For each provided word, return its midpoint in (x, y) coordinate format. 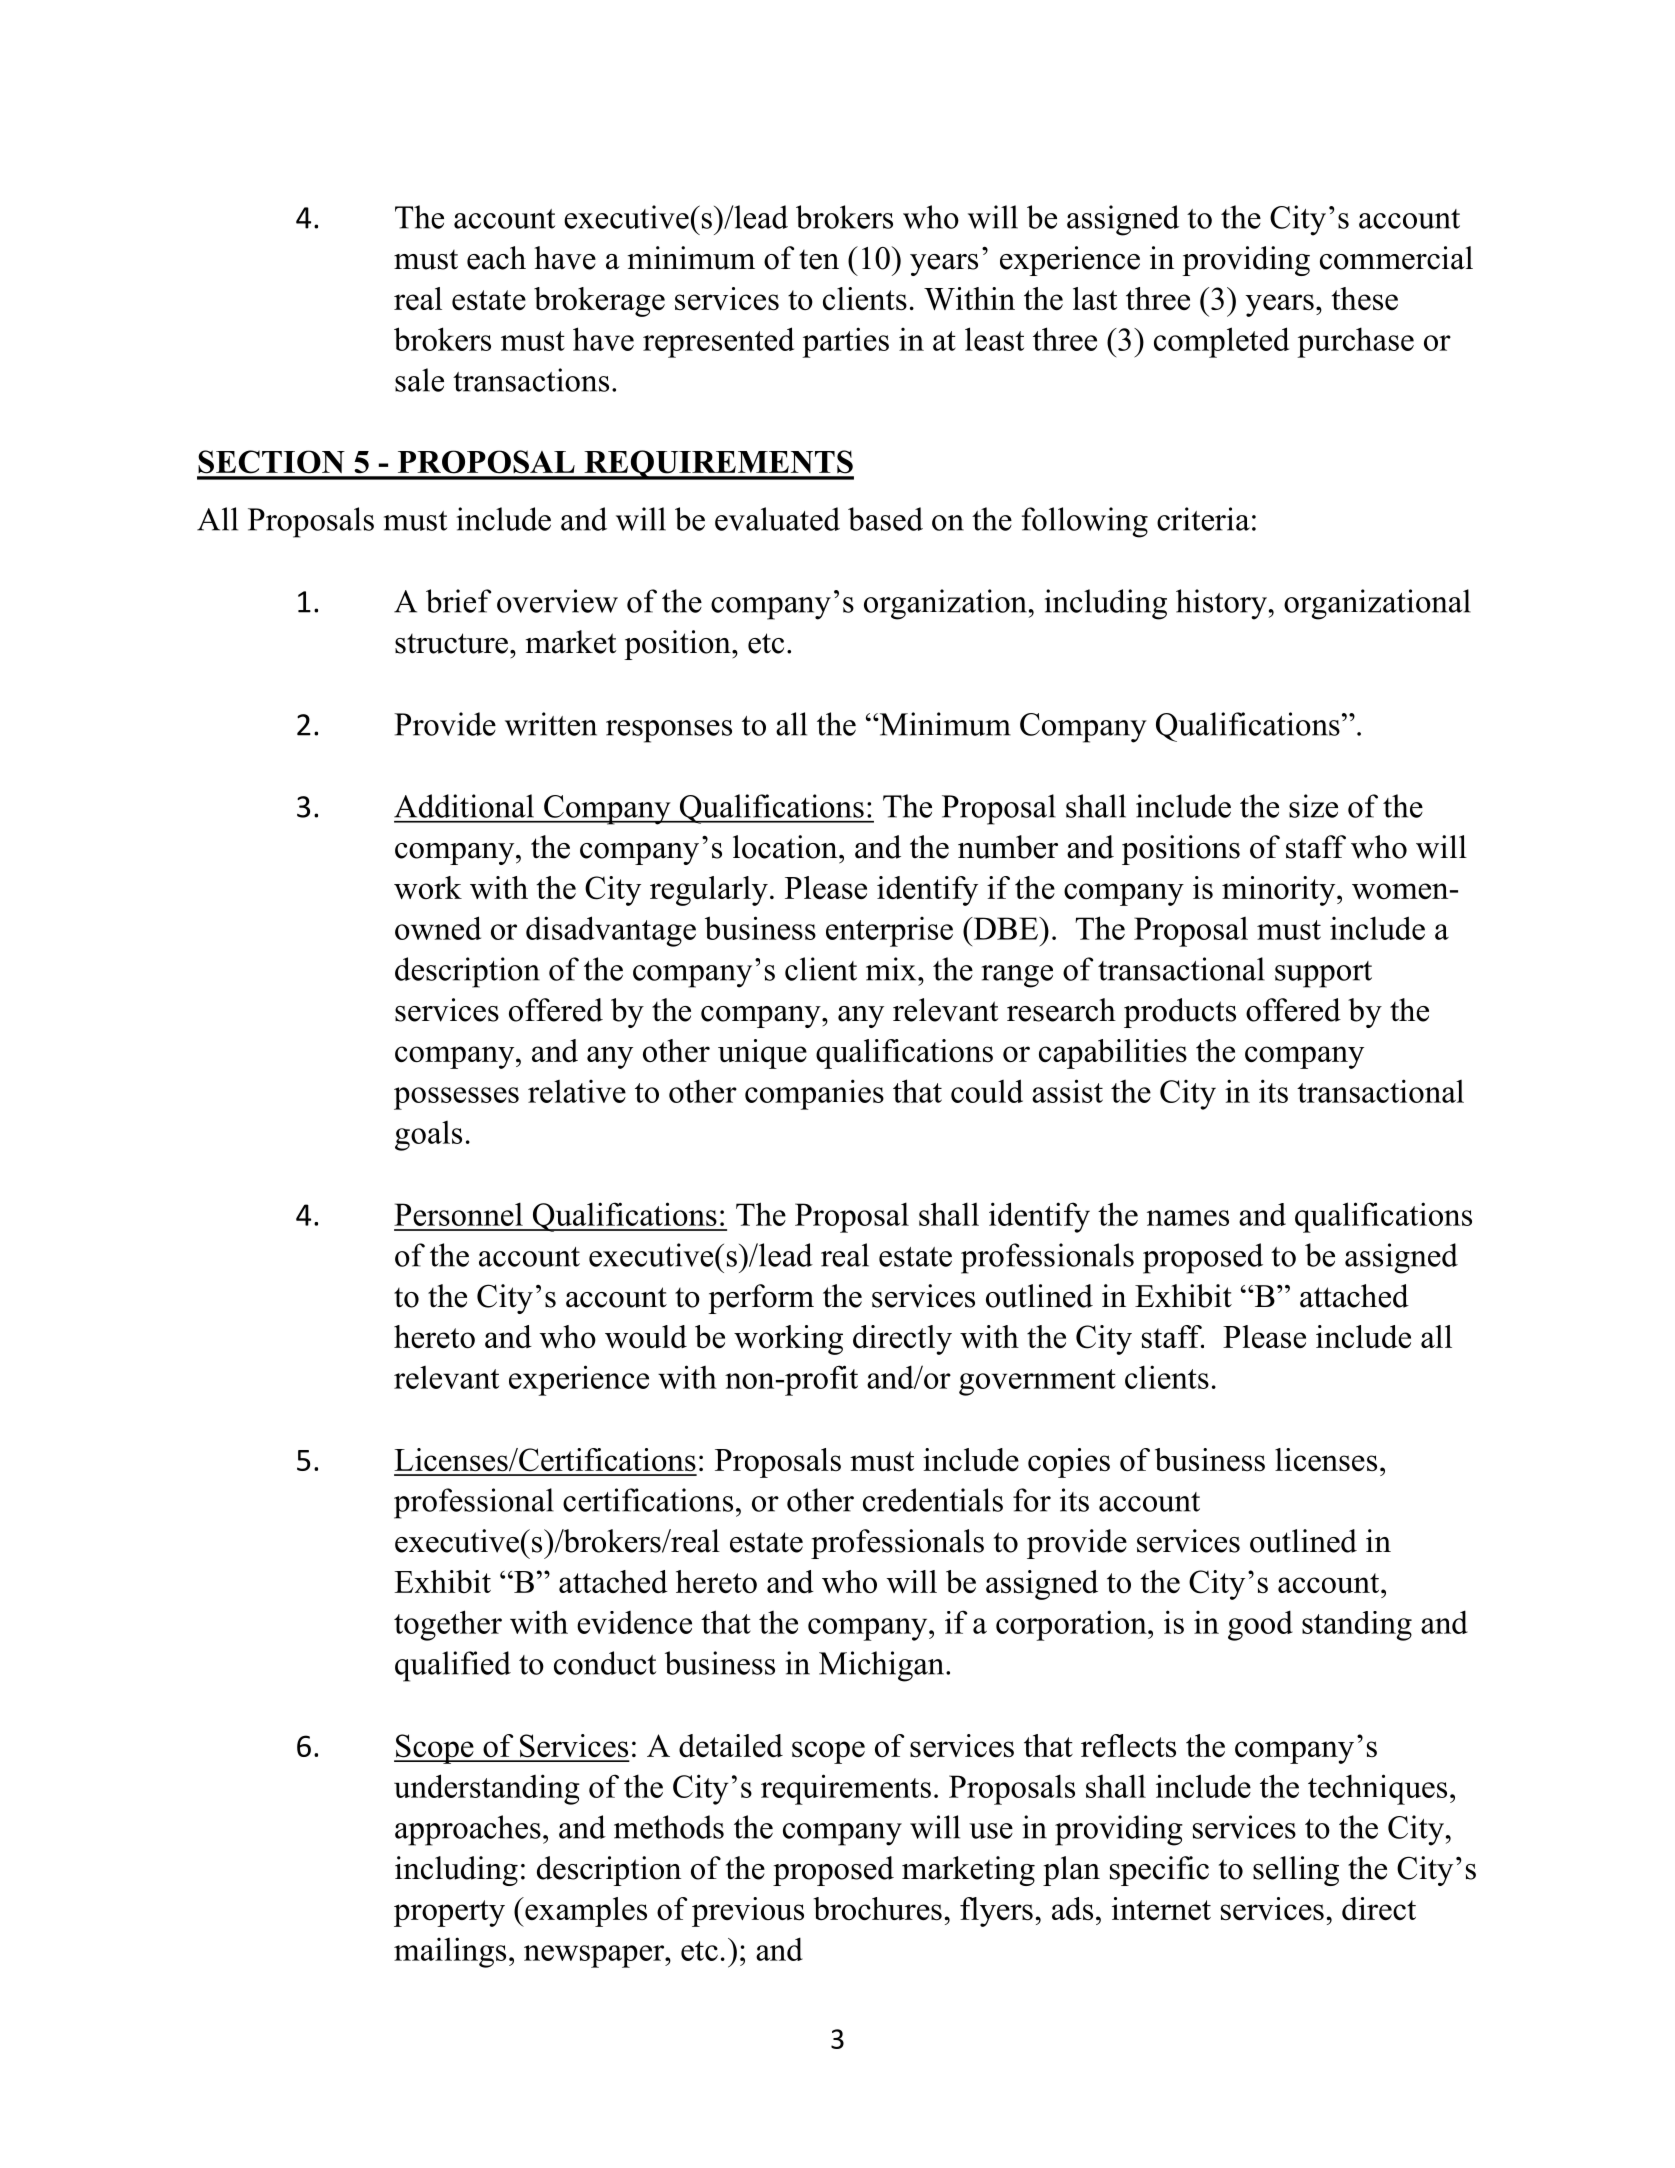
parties (846, 342)
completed (1221, 342)
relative (577, 1091)
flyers (996, 1912)
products (1180, 1013)
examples (585, 1912)
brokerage (599, 302)
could (987, 1091)
